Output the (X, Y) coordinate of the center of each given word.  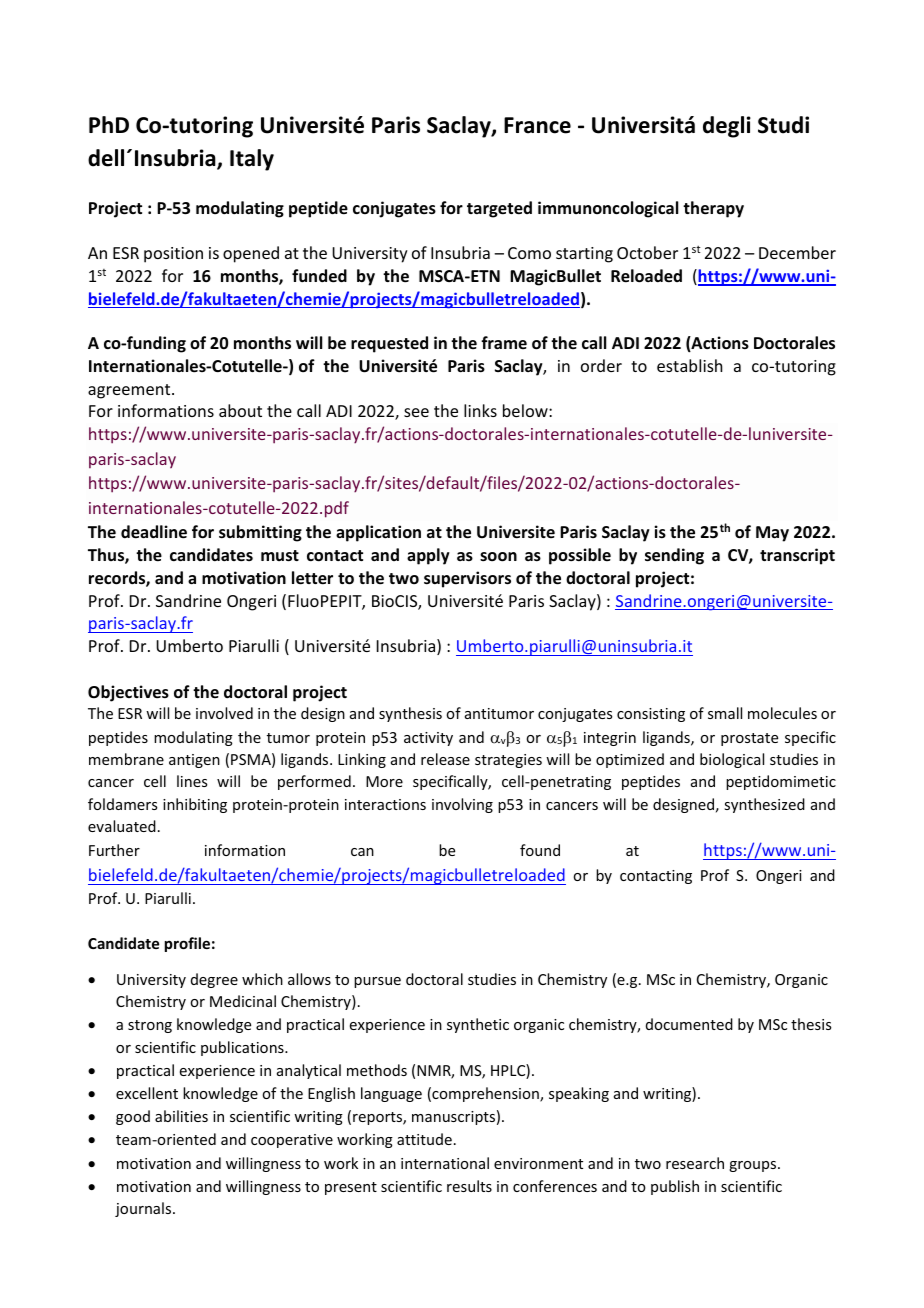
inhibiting (195, 805)
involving (462, 805)
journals (144, 1209)
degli (727, 127)
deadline (154, 532)
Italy (252, 160)
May (772, 534)
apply (428, 556)
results (469, 1186)
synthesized (764, 805)
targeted (499, 209)
